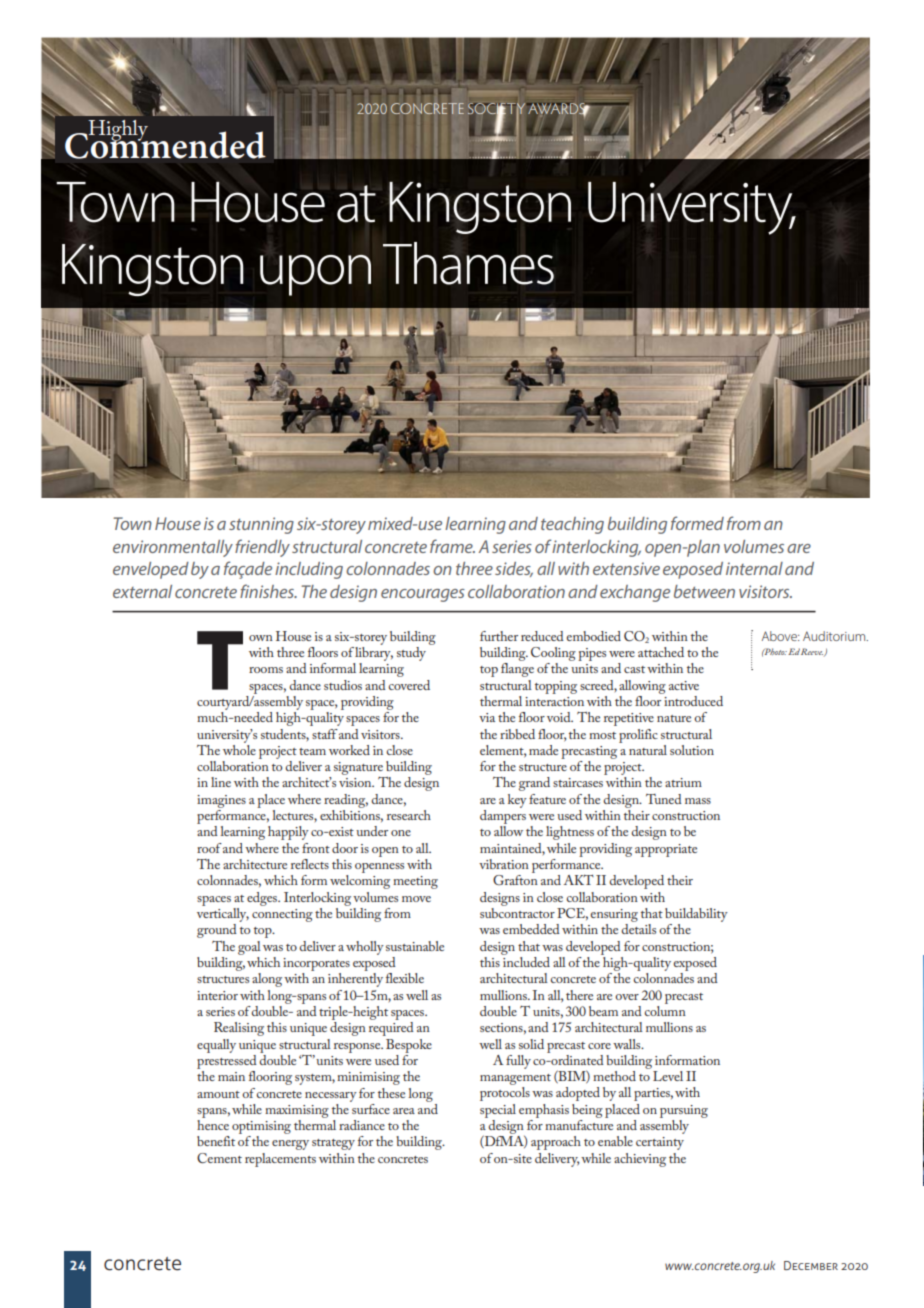  Describe the element at coordinates (165, 144) in the document. I see `Commended` at that location.
